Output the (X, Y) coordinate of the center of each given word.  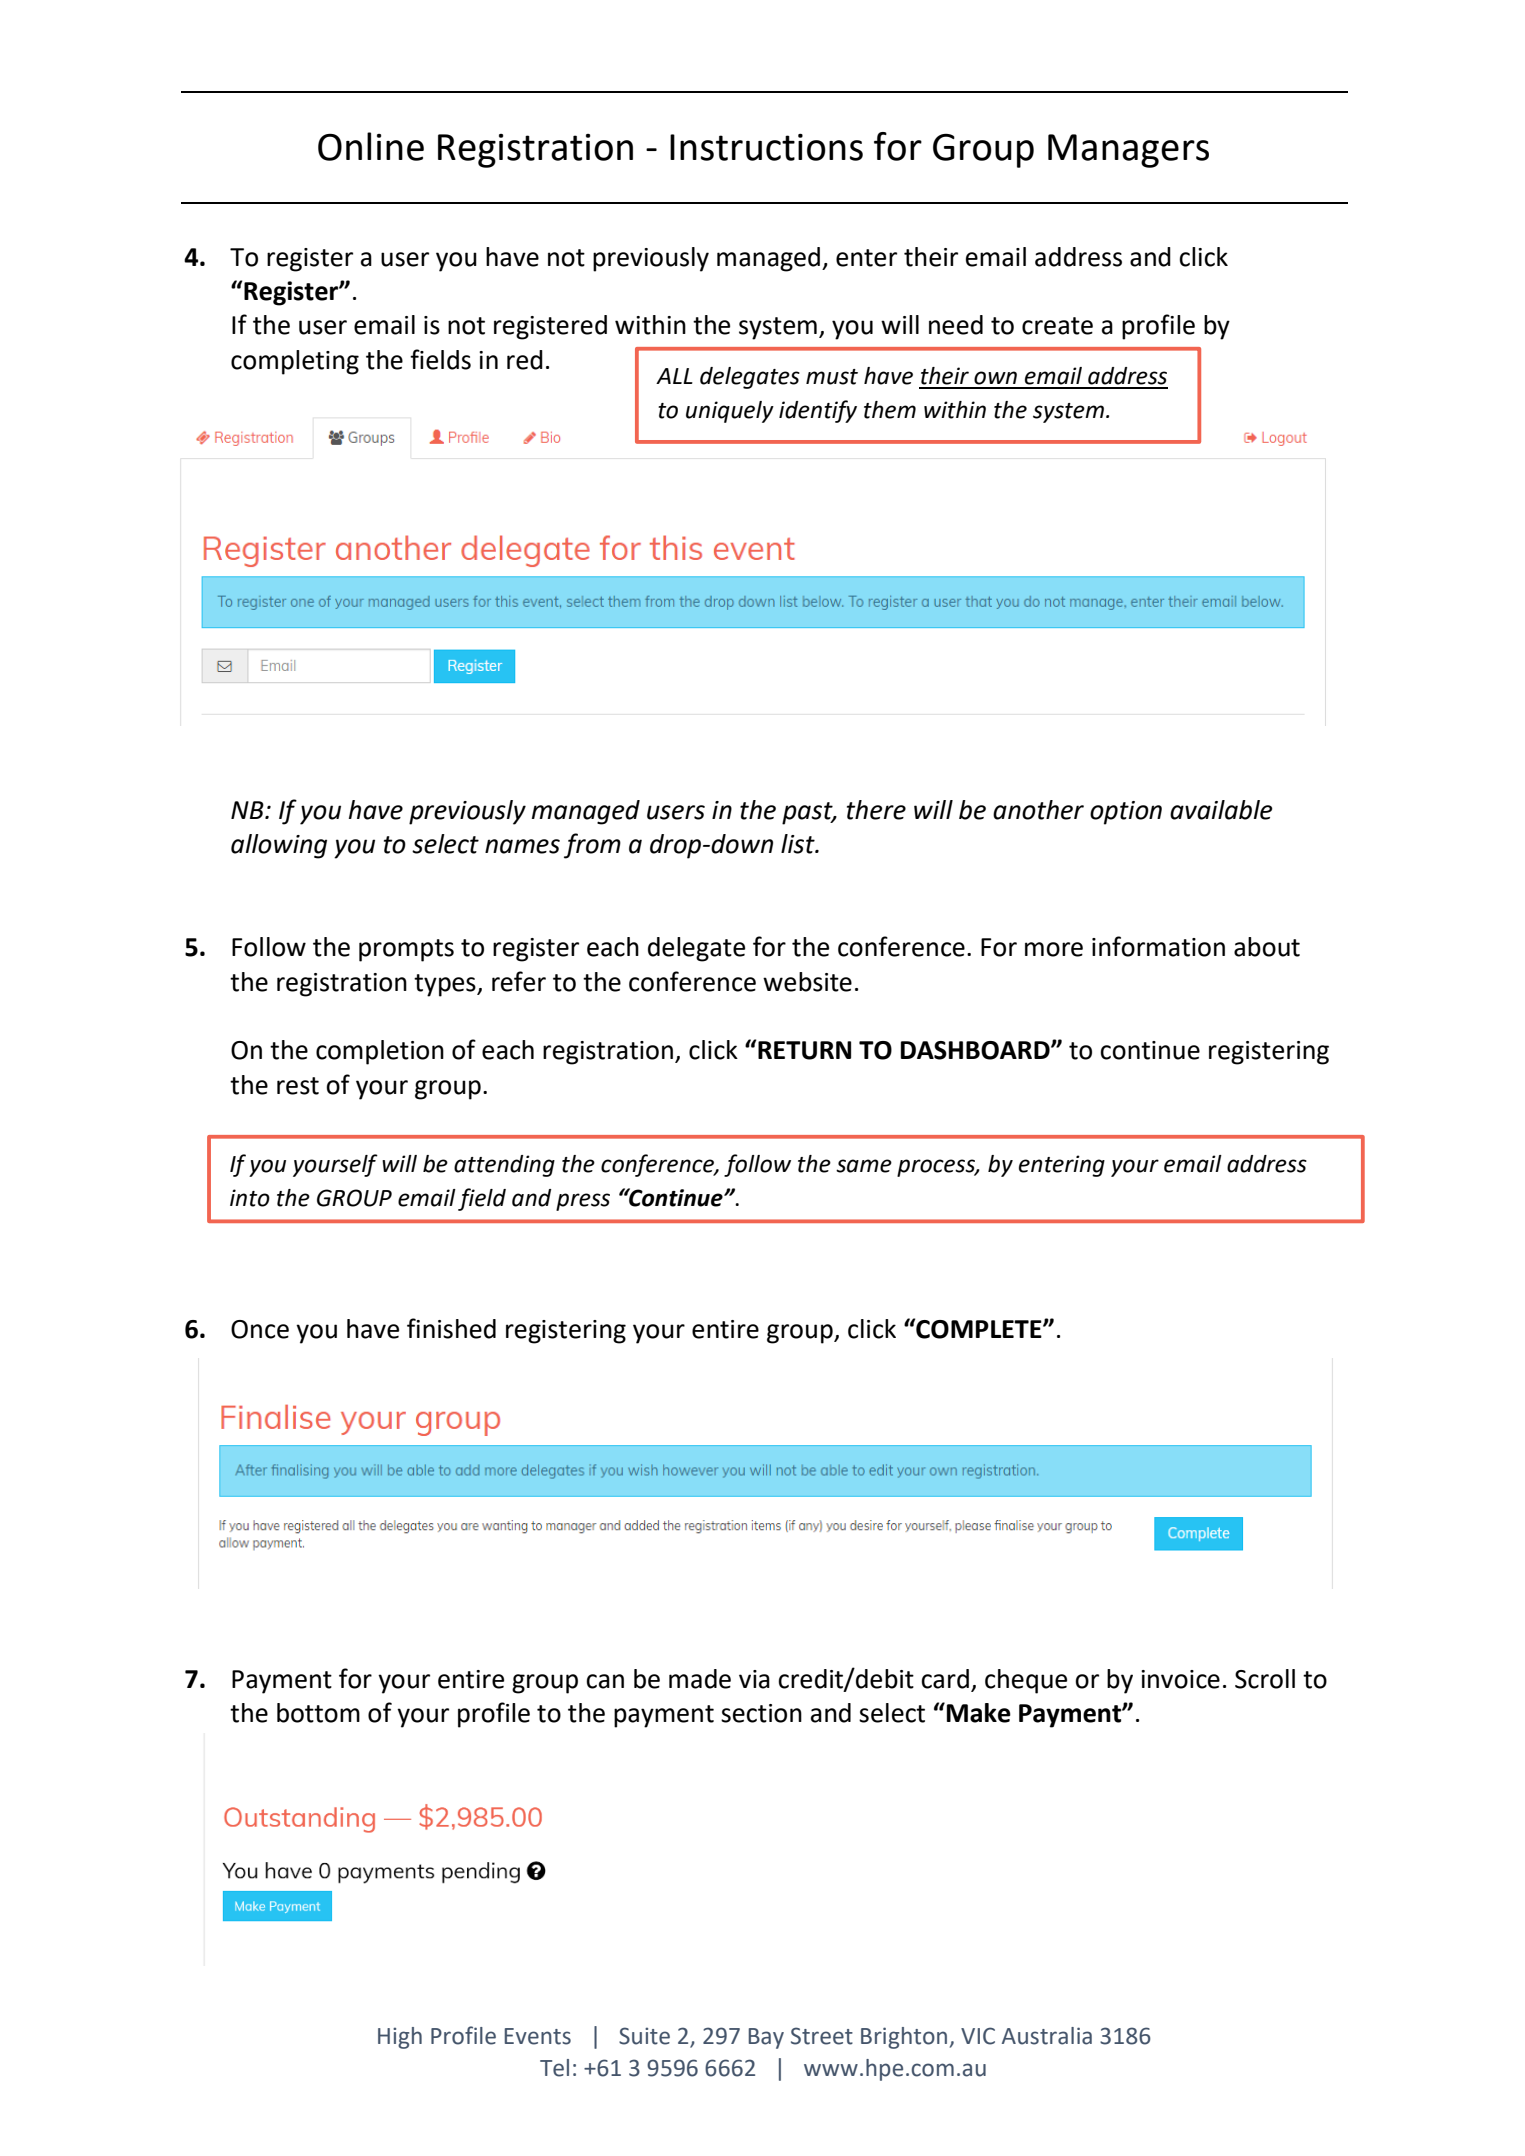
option (1126, 813)
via (754, 1679)
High (400, 2038)
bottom (318, 1713)
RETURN (804, 1050)
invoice (1180, 1679)
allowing (279, 846)
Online (371, 146)
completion (380, 1052)
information (1158, 946)
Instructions (766, 147)
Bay (766, 2038)
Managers (1128, 151)
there (876, 810)
